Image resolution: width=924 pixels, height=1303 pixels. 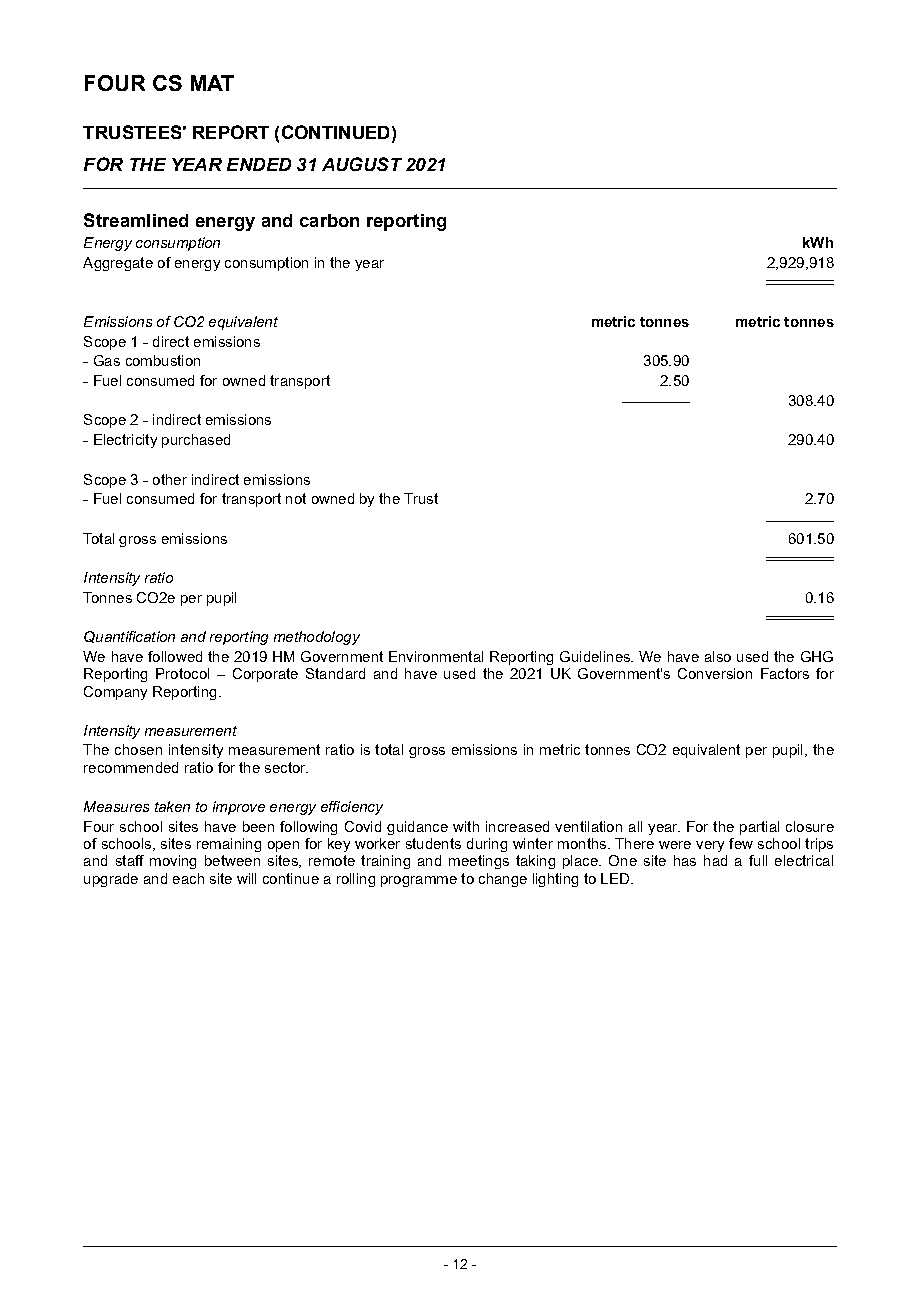 What do you see at coordinates (173, 862) in the page?
I see `moving` at bounding box center [173, 862].
